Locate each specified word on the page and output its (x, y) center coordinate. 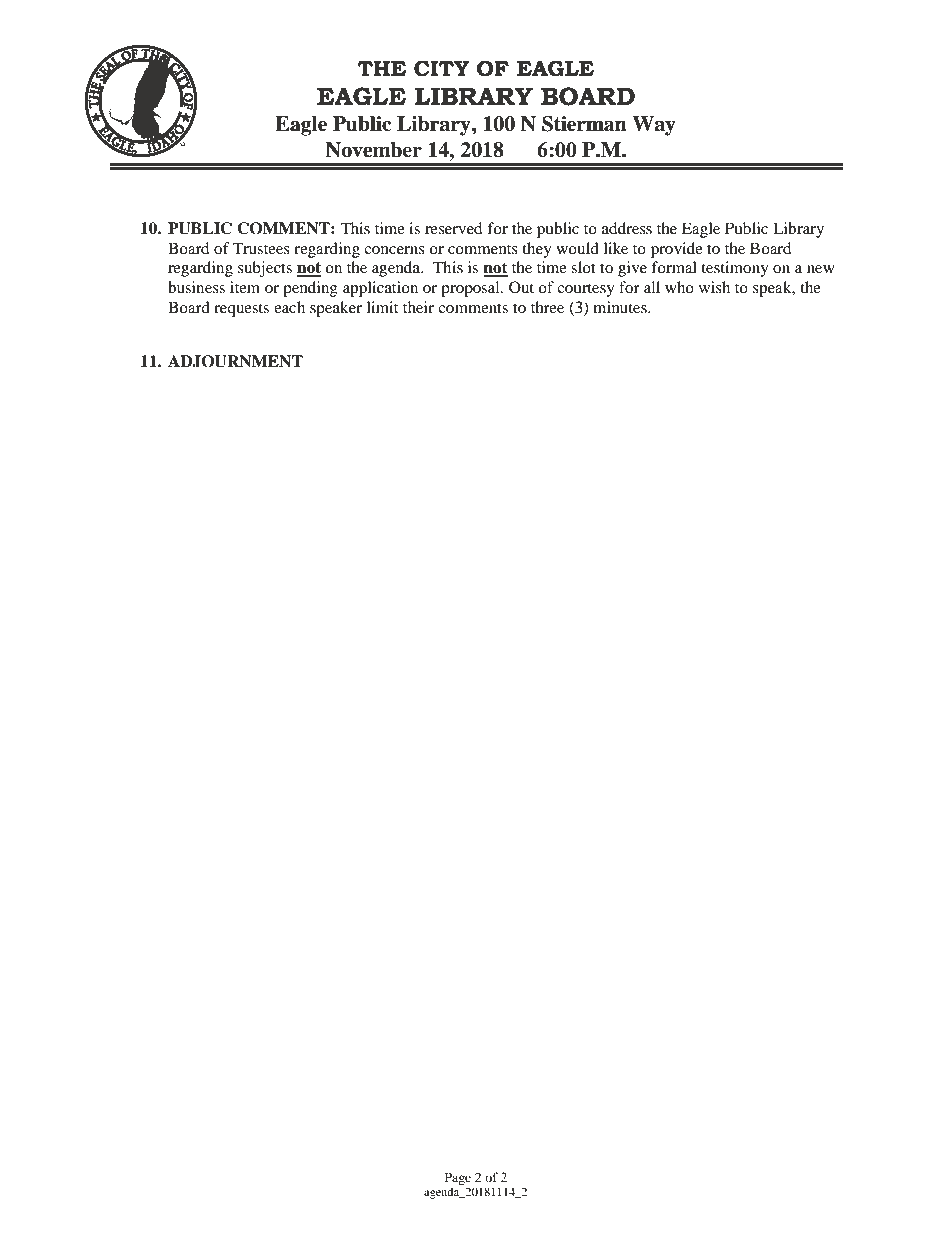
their (418, 307)
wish (714, 287)
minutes (621, 307)
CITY (442, 68)
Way (654, 126)
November (373, 150)
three (547, 307)
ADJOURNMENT (235, 361)
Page (458, 1178)
